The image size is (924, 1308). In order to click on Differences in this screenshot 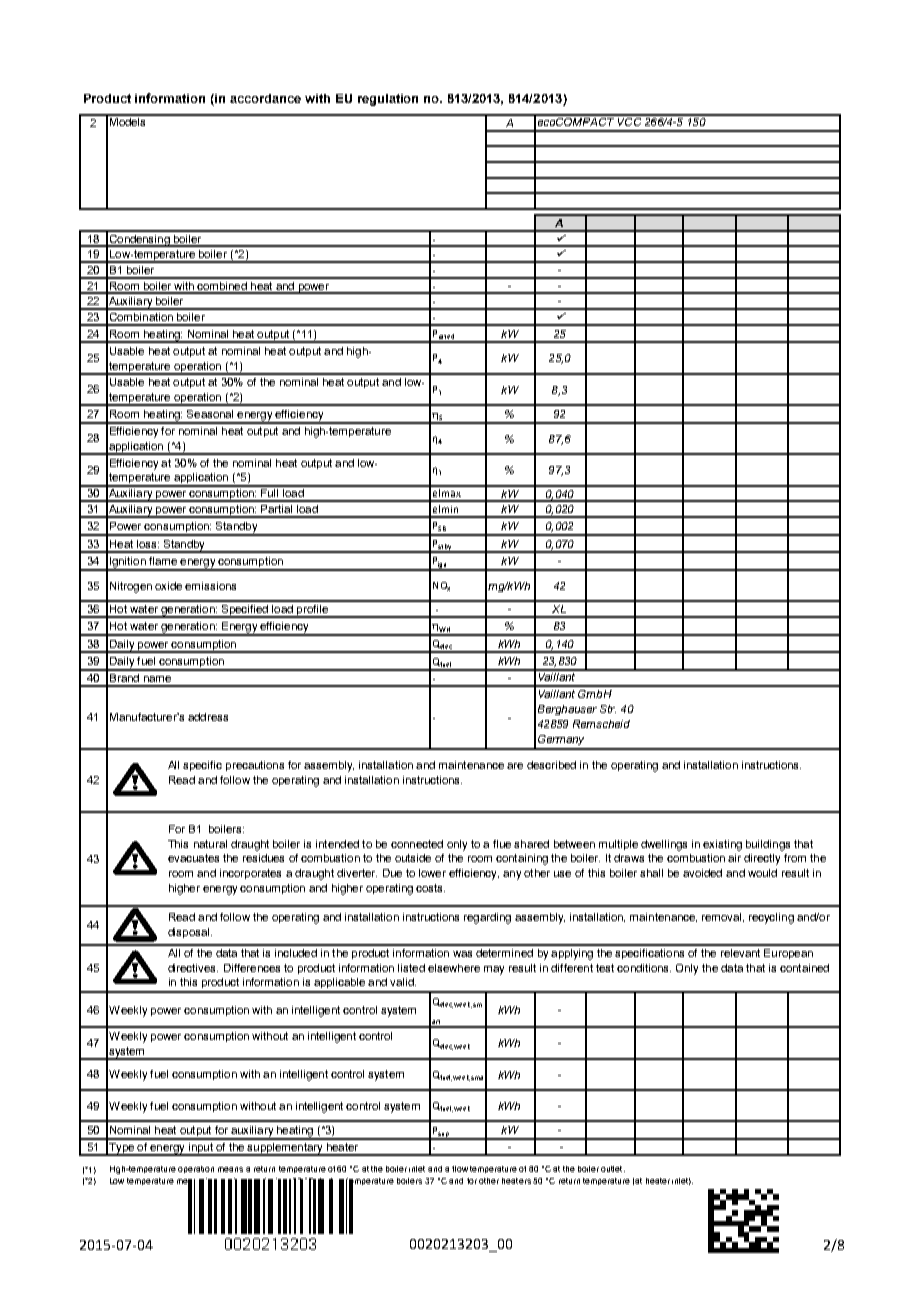, I will do `click(252, 968)`.
